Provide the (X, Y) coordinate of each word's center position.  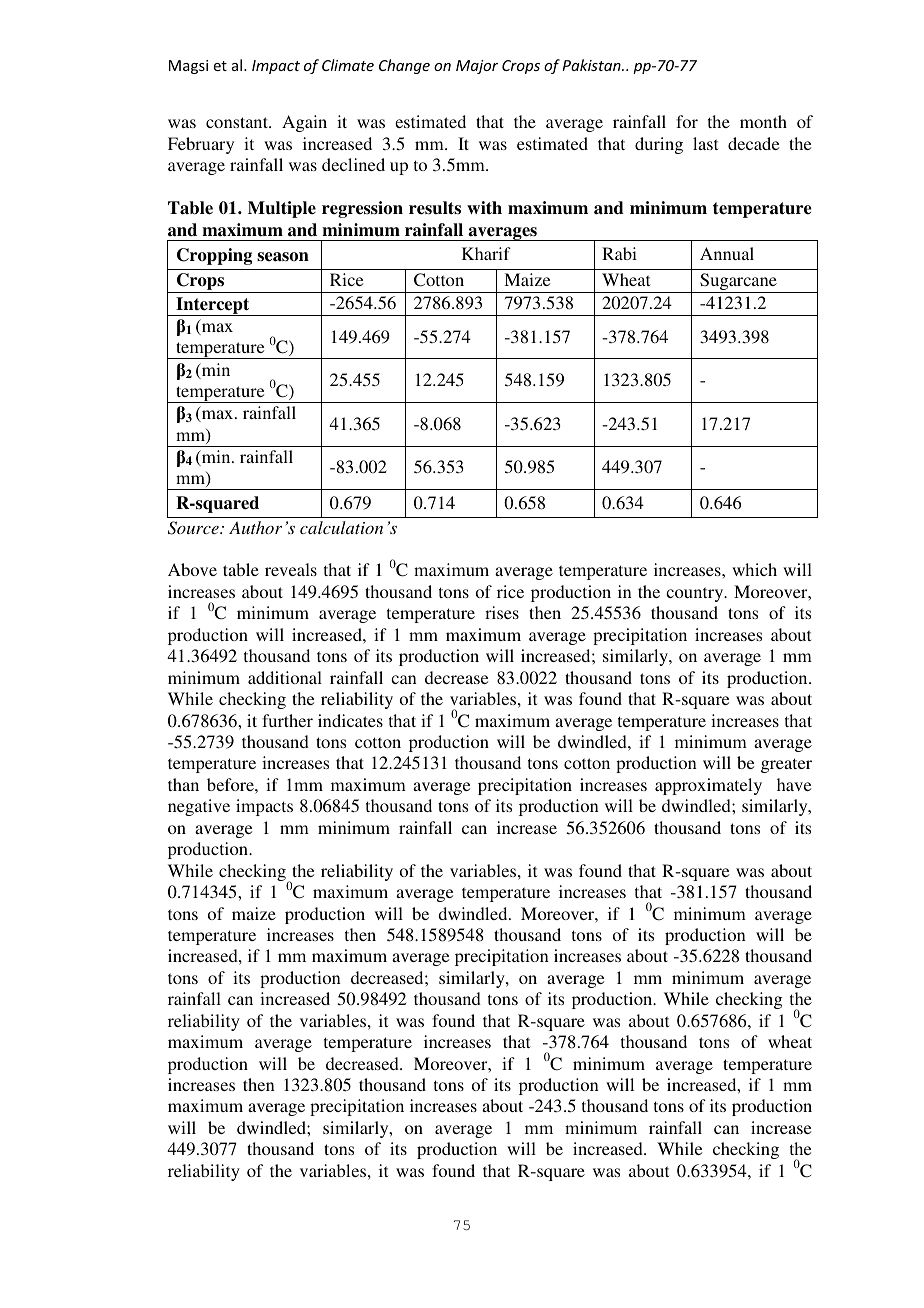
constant (238, 122)
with (484, 207)
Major (477, 67)
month (763, 121)
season (283, 257)
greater (786, 765)
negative (199, 807)
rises (502, 612)
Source (194, 528)
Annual (727, 253)
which (754, 569)
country (696, 594)
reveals (291, 569)
